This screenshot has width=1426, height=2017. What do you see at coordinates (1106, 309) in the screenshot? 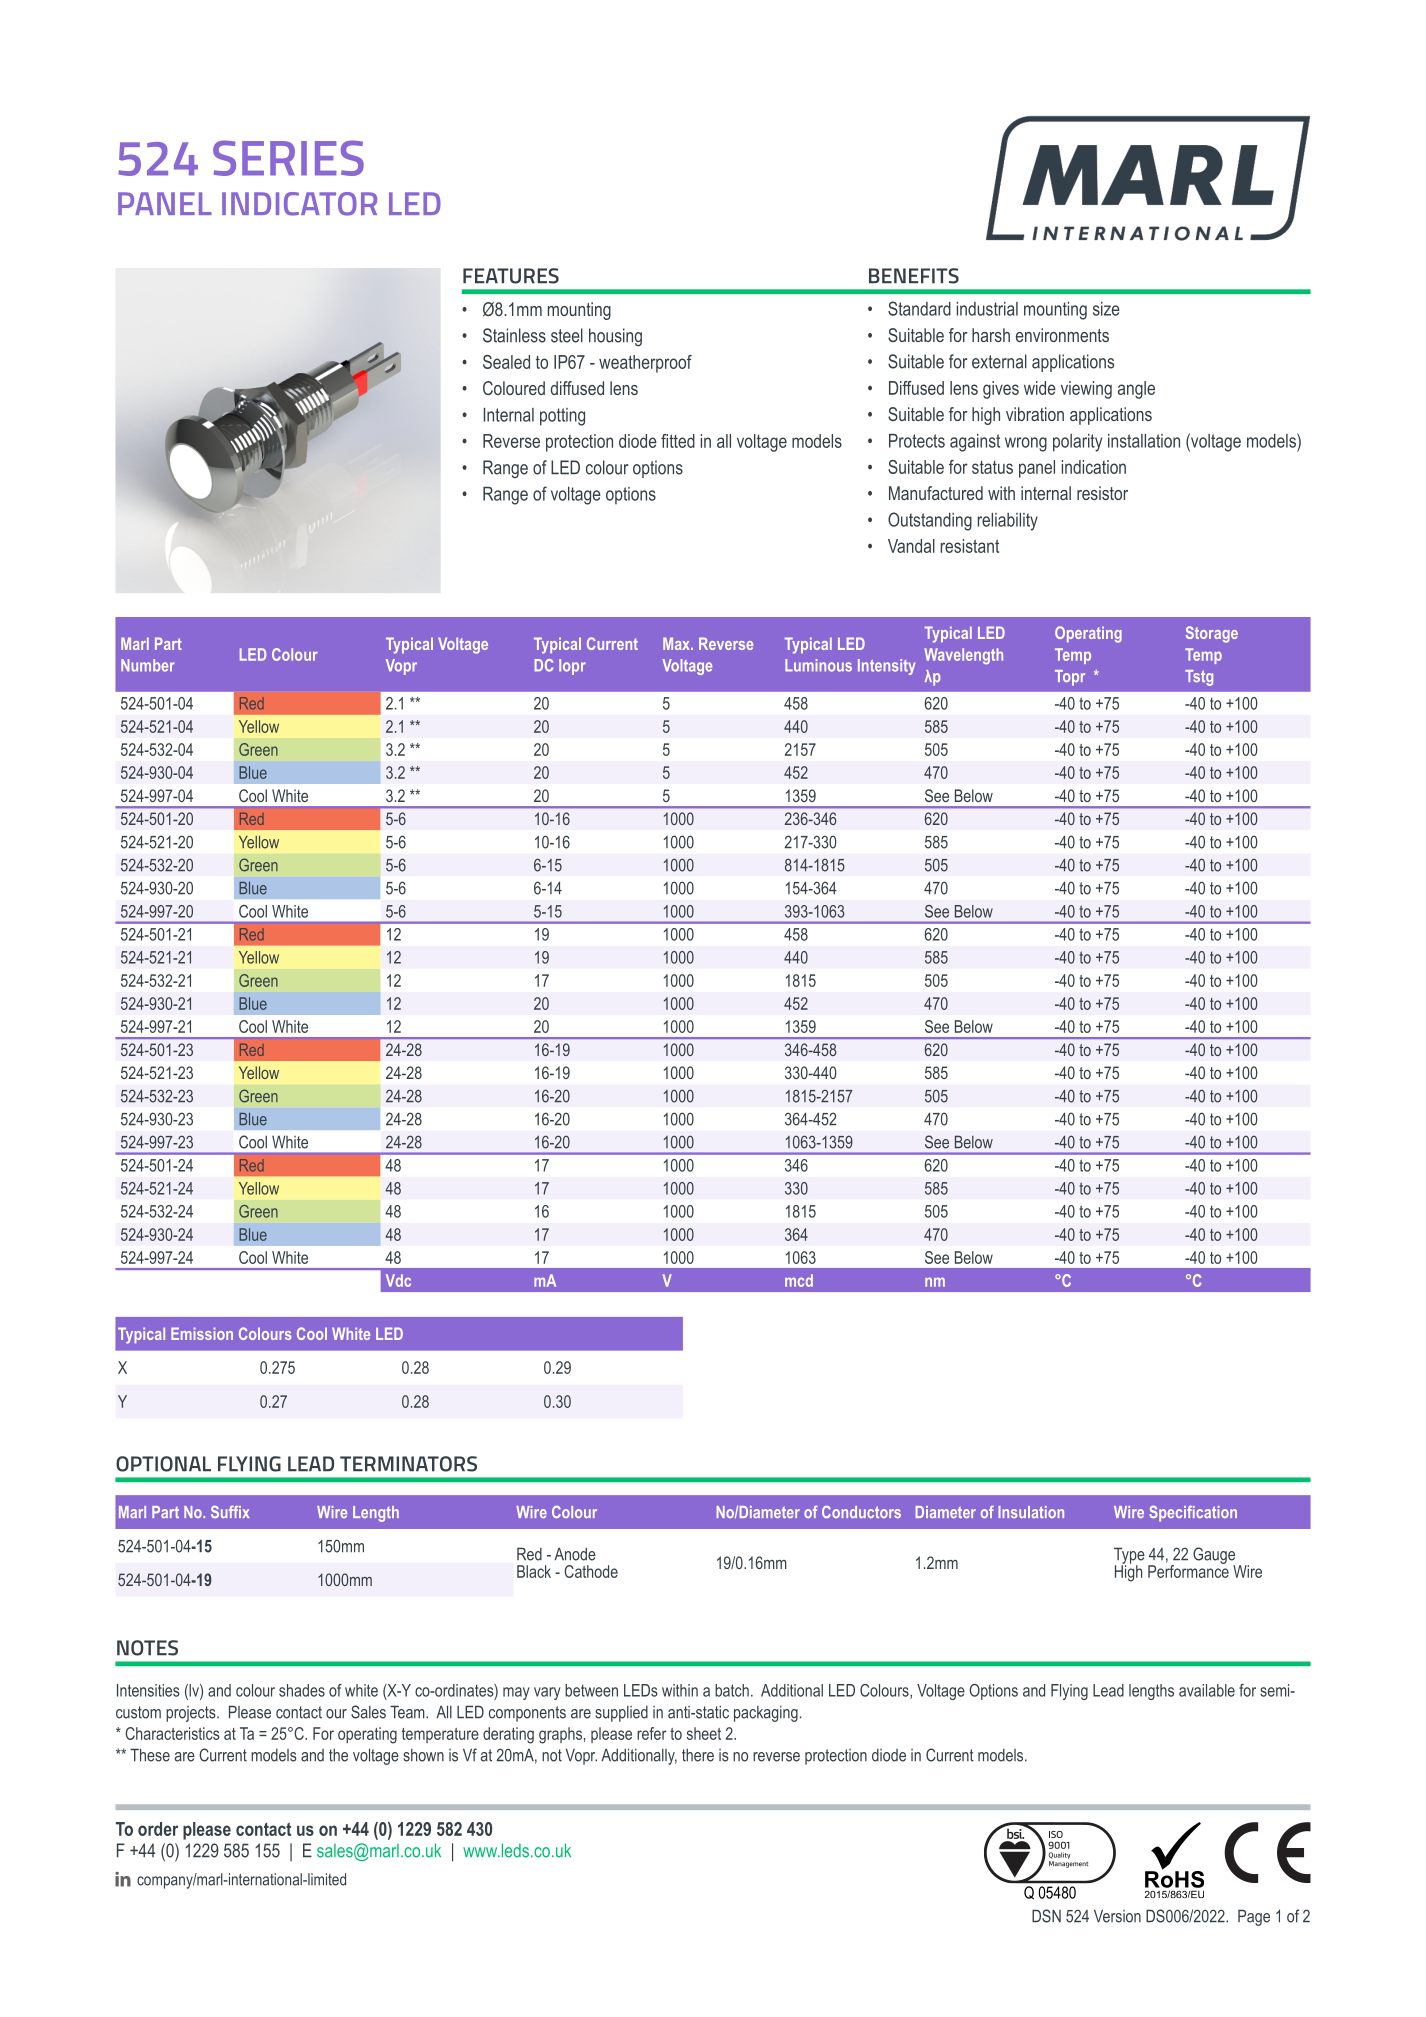
I see `size` at bounding box center [1106, 309].
